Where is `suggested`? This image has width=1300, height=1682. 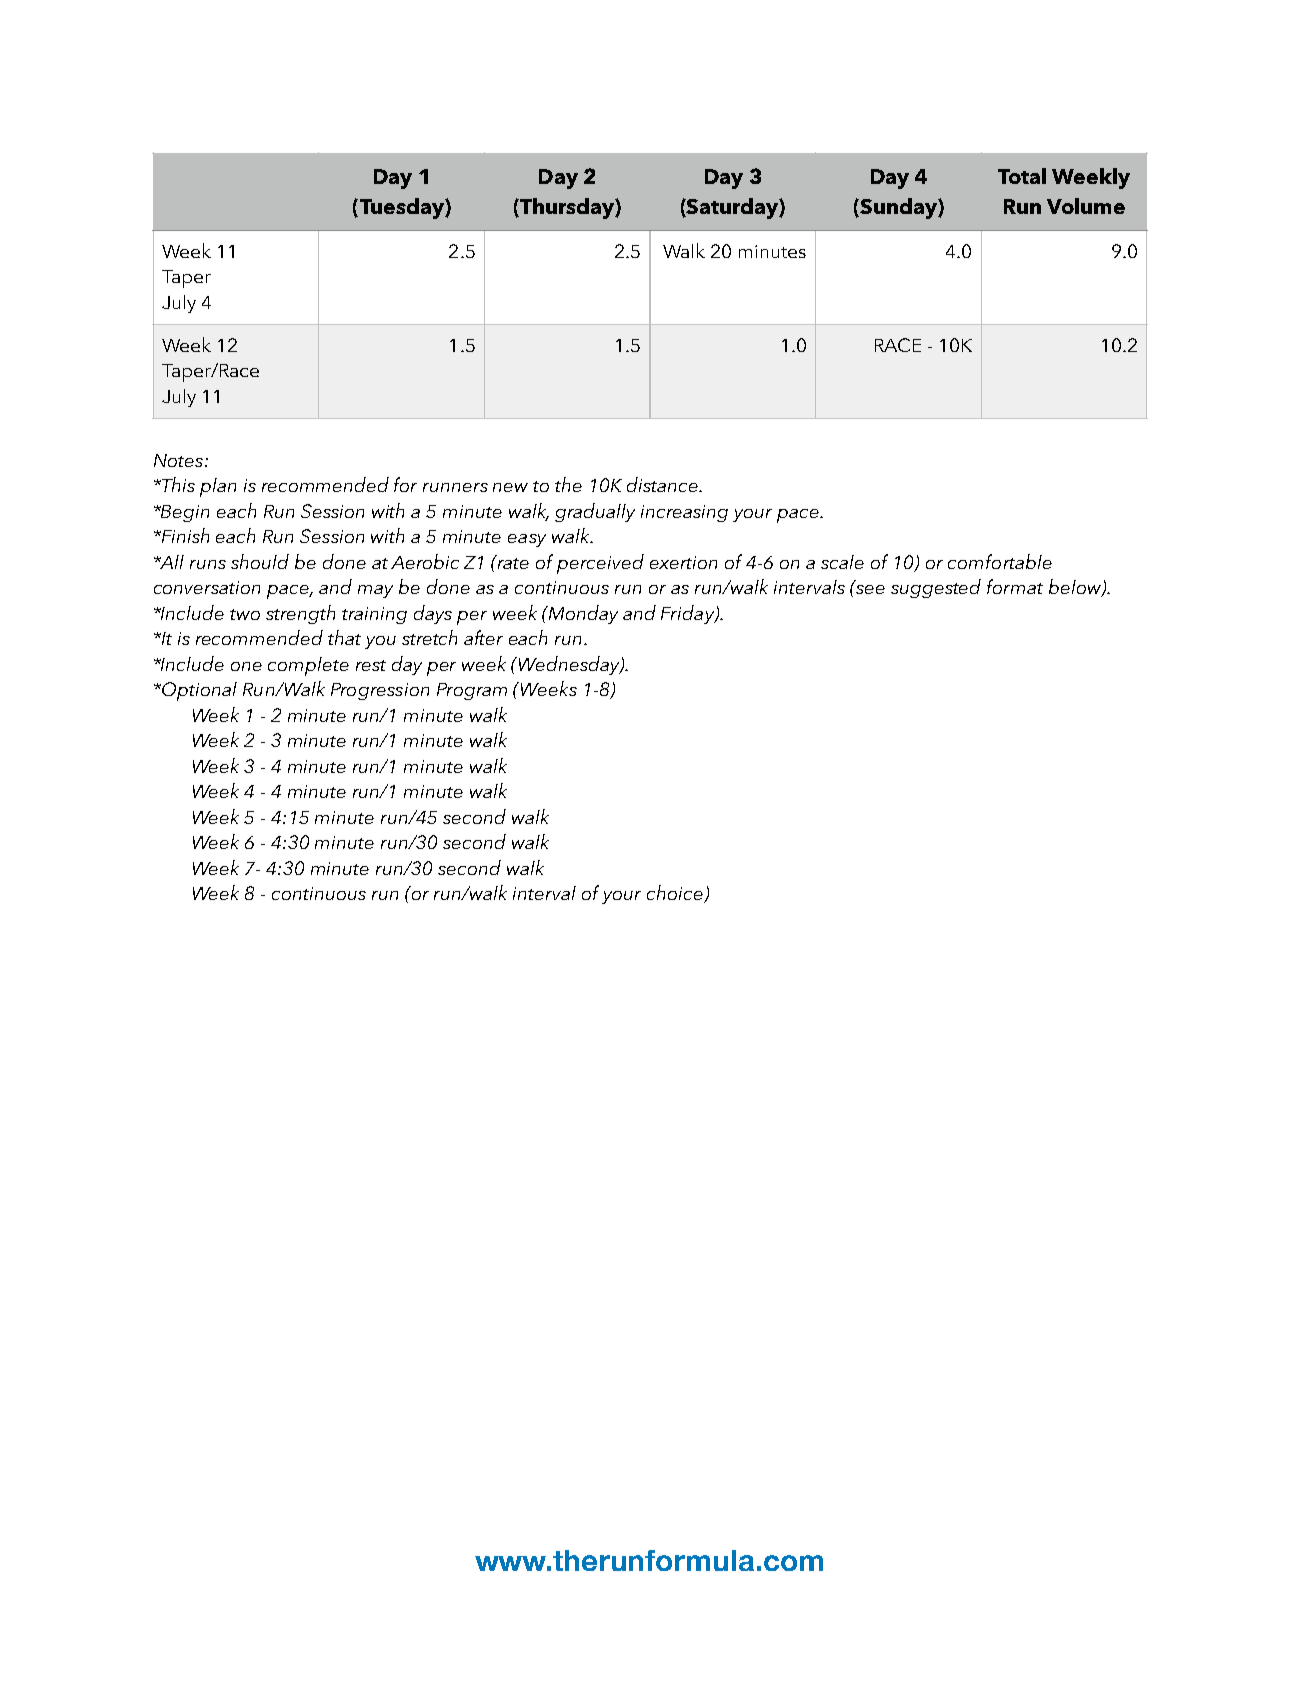
suggested is located at coordinates (936, 588).
